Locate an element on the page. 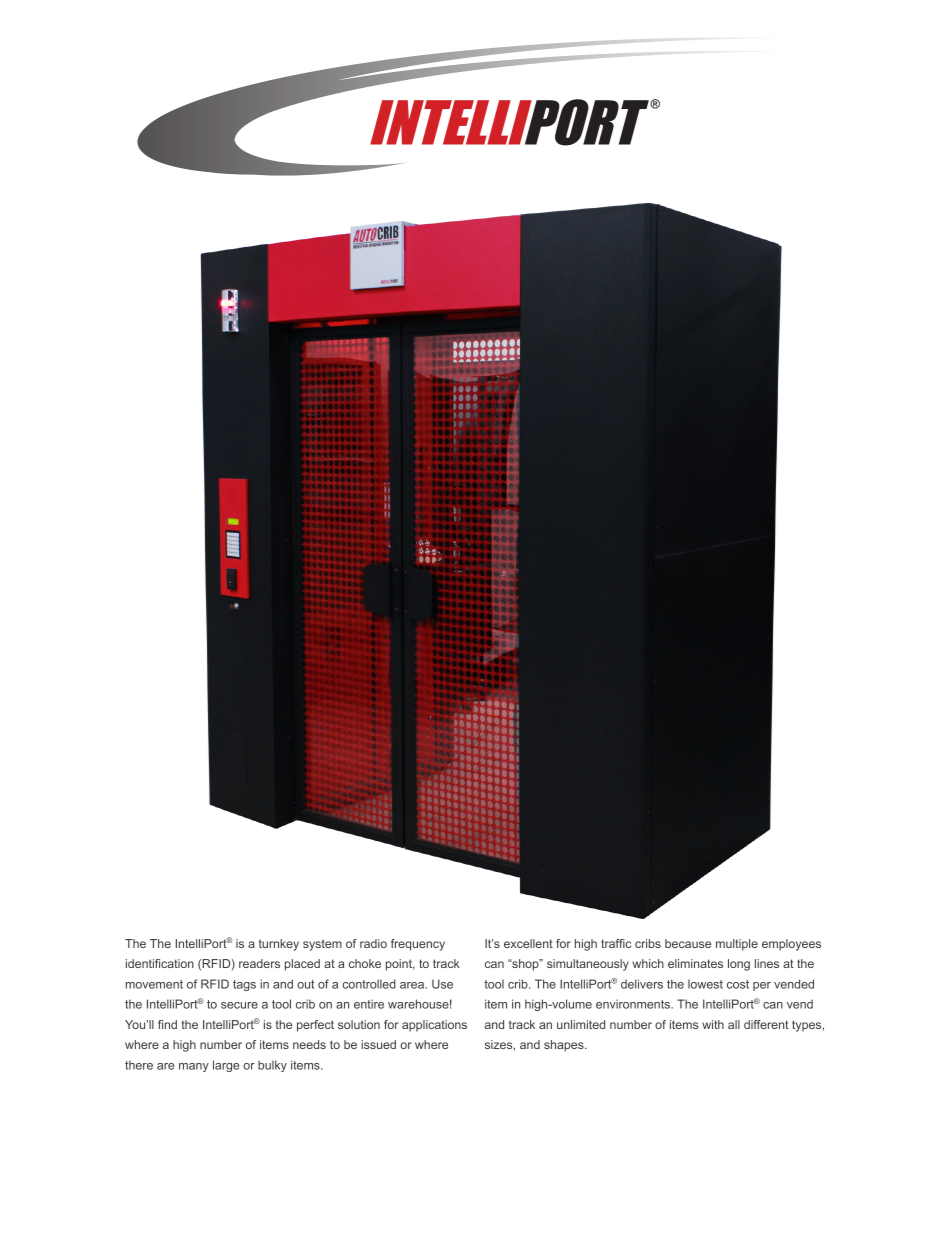 The image size is (952, 1233). entire is located at coordinates (369, 1004).
